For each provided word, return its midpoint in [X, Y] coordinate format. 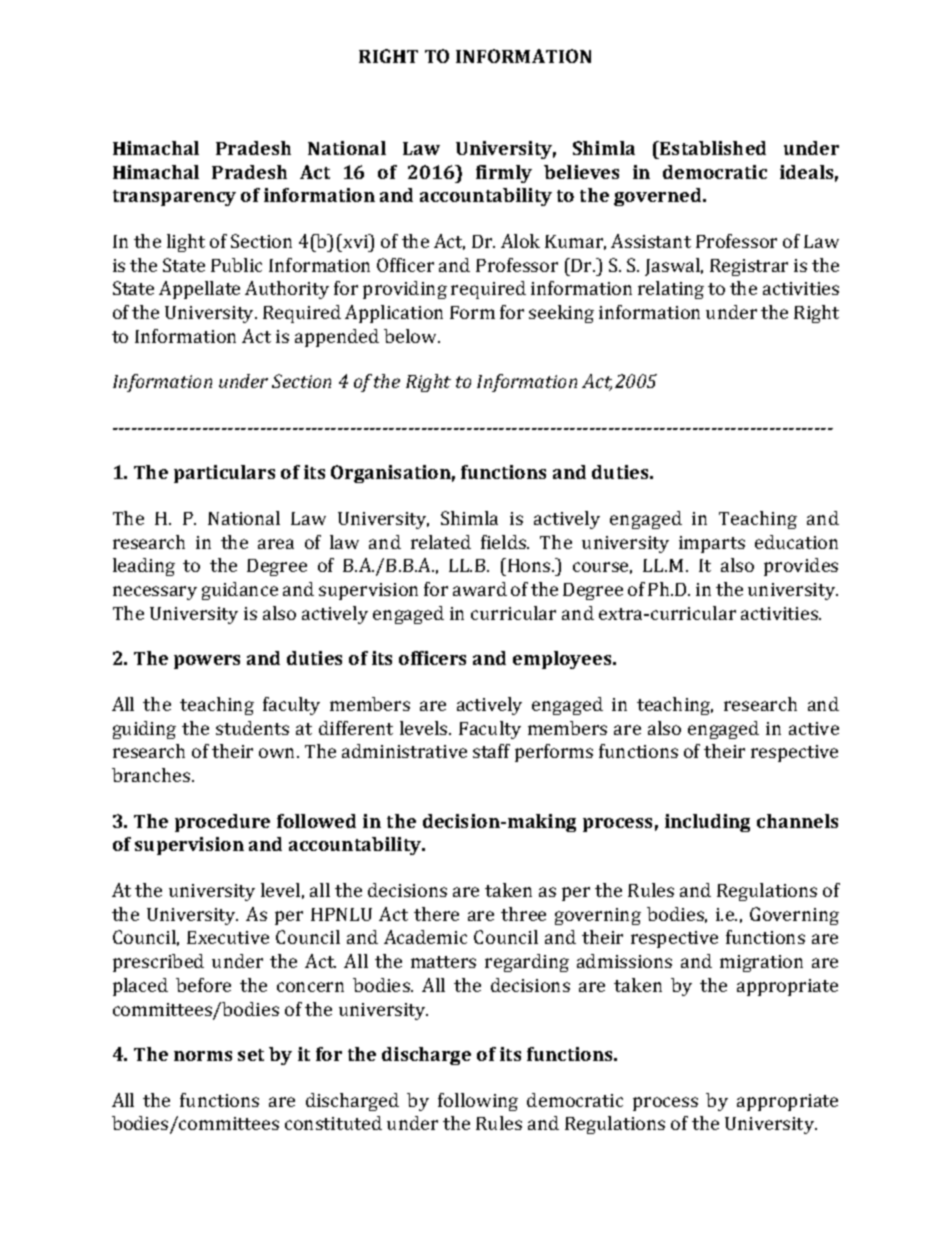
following [478, 1102]
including [707, 823]
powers [207, 662]
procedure [222, 823]
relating [671, 290]
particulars [224, 474]
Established [712, 148]
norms [203, 1056]
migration [761, 963]
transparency [174, 198]
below [412, 336]
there [436, 914]
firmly [504, 174]
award [480, 589]
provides [801, 567]
